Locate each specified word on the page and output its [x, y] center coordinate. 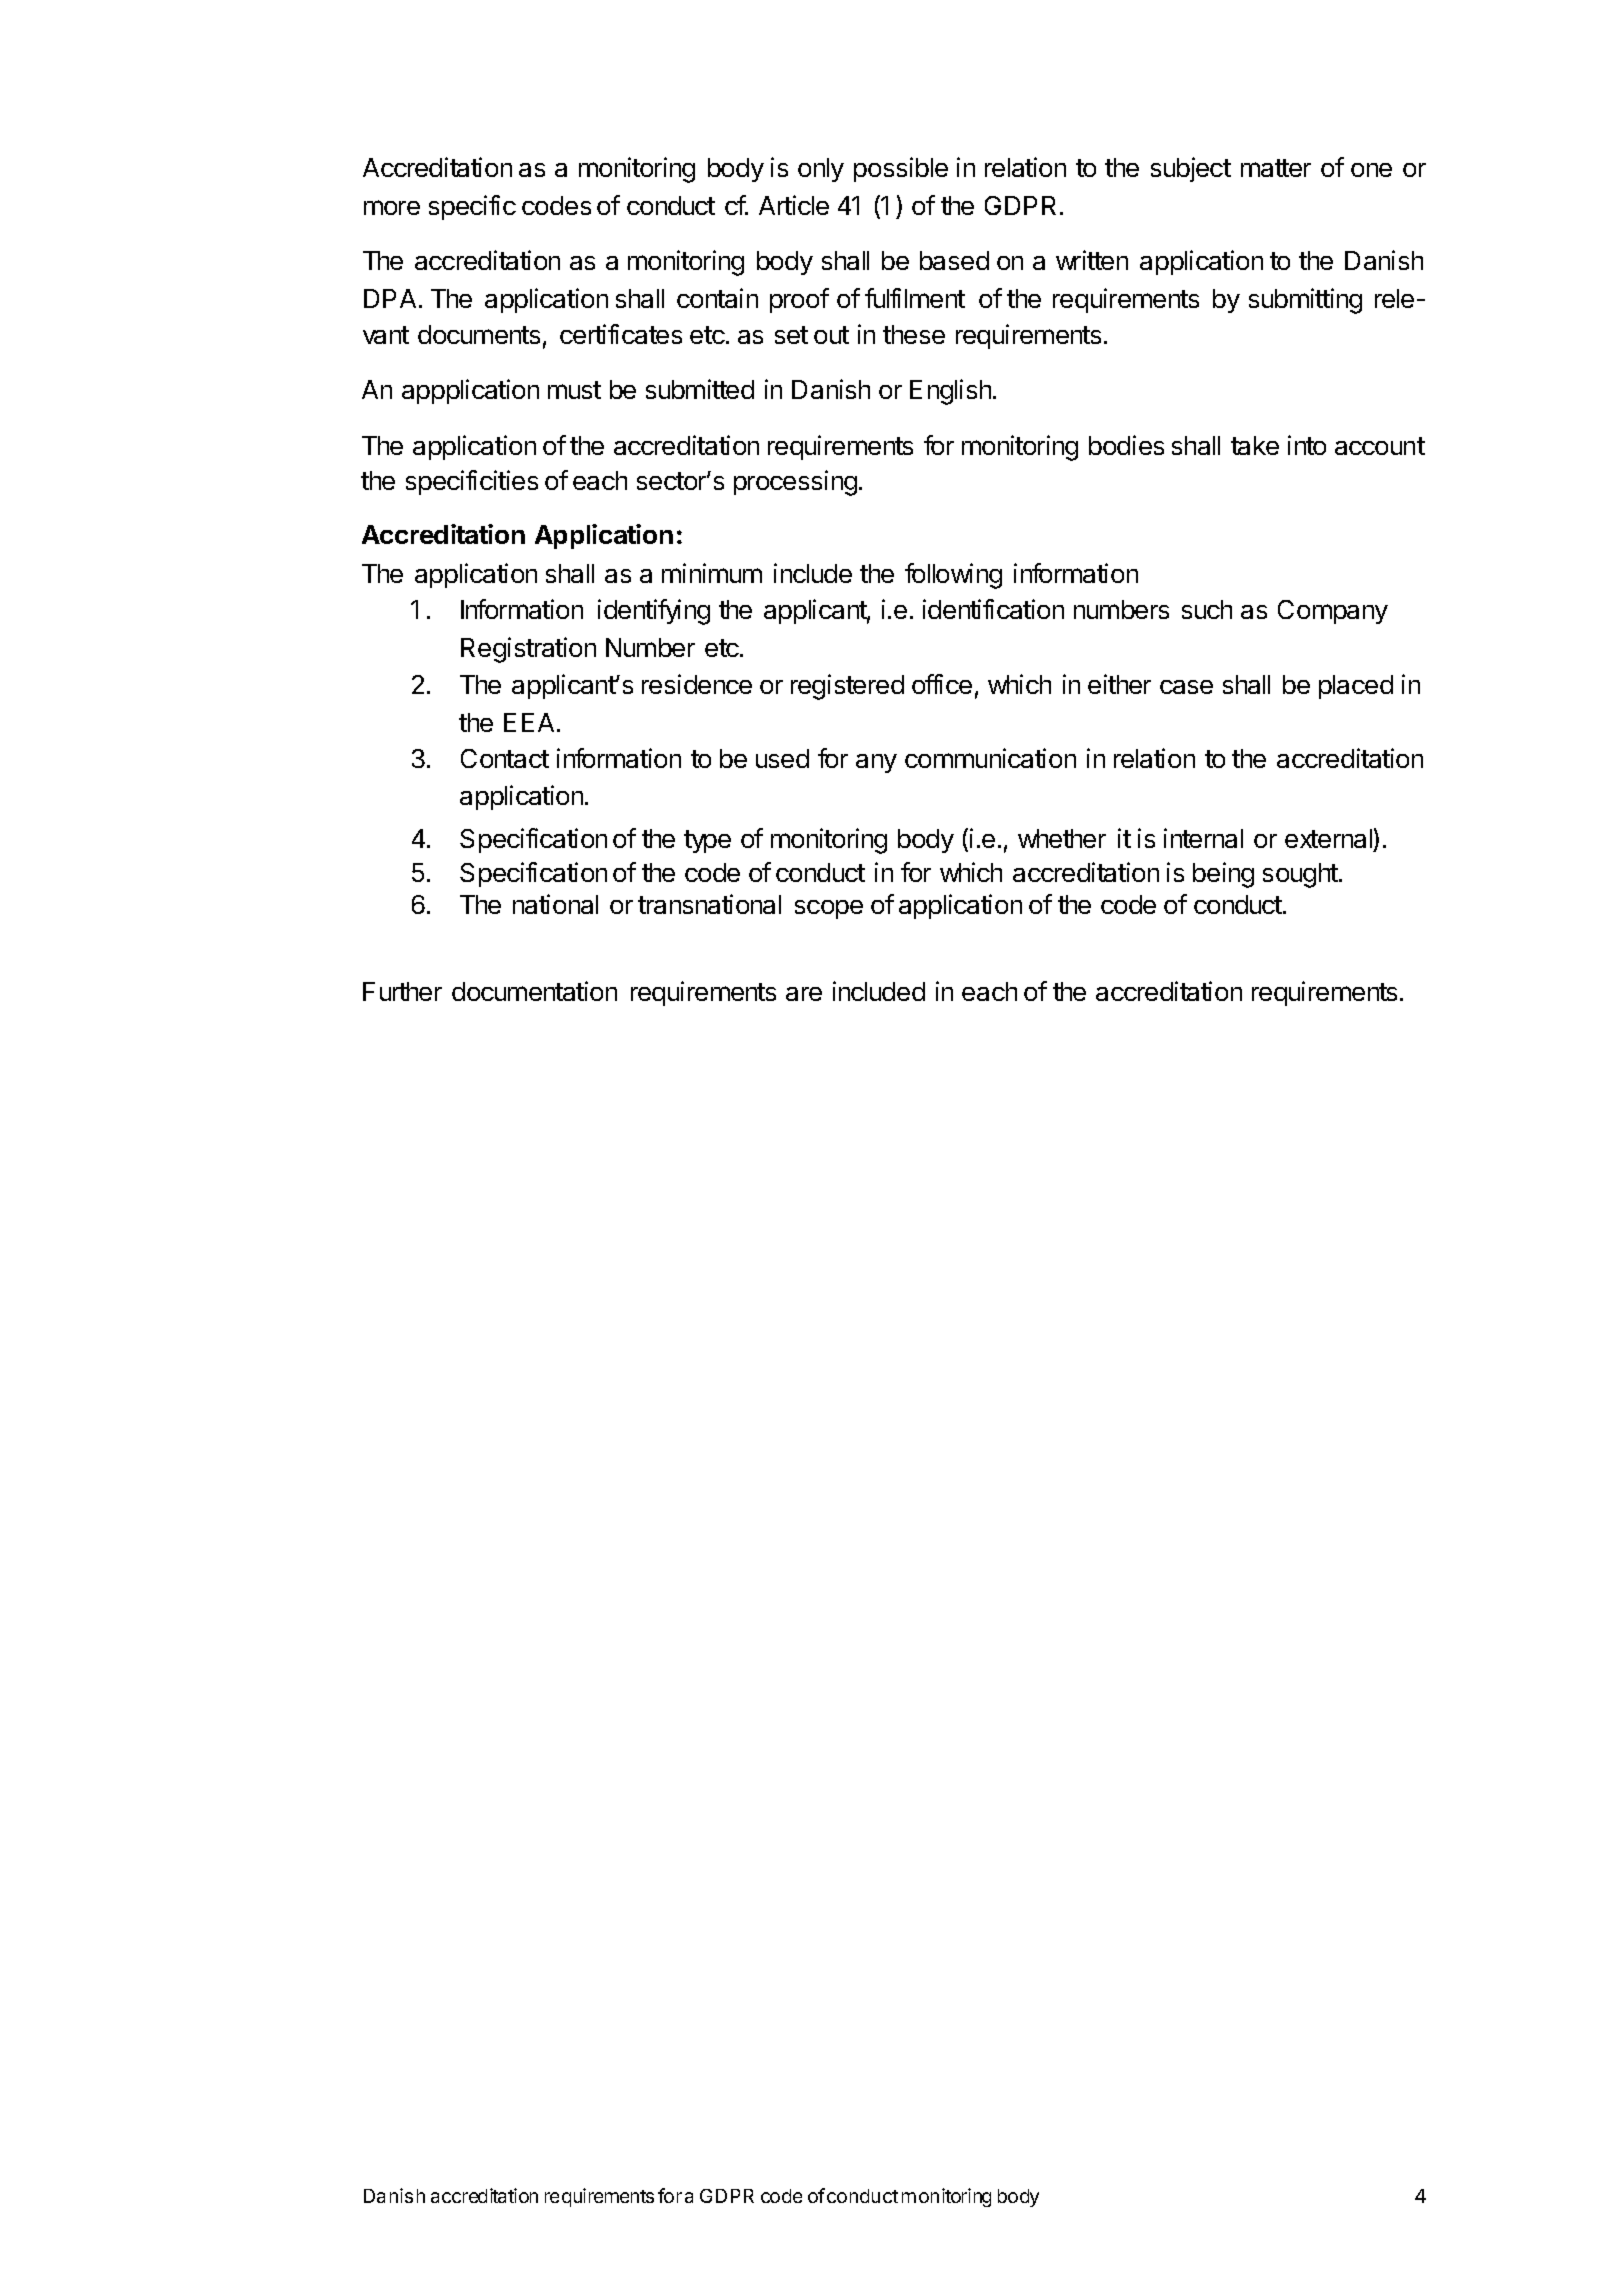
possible [901, 169]
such [1207, 609]
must [574, 390]
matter [1276, 168]
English [952, 392]
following [953, 576]
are [804, 994]
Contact [505, 758]
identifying [654, 612]
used [782, 758]
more [392, 207]
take [1255, 445]
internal [1203, 838]
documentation [534, 991]
